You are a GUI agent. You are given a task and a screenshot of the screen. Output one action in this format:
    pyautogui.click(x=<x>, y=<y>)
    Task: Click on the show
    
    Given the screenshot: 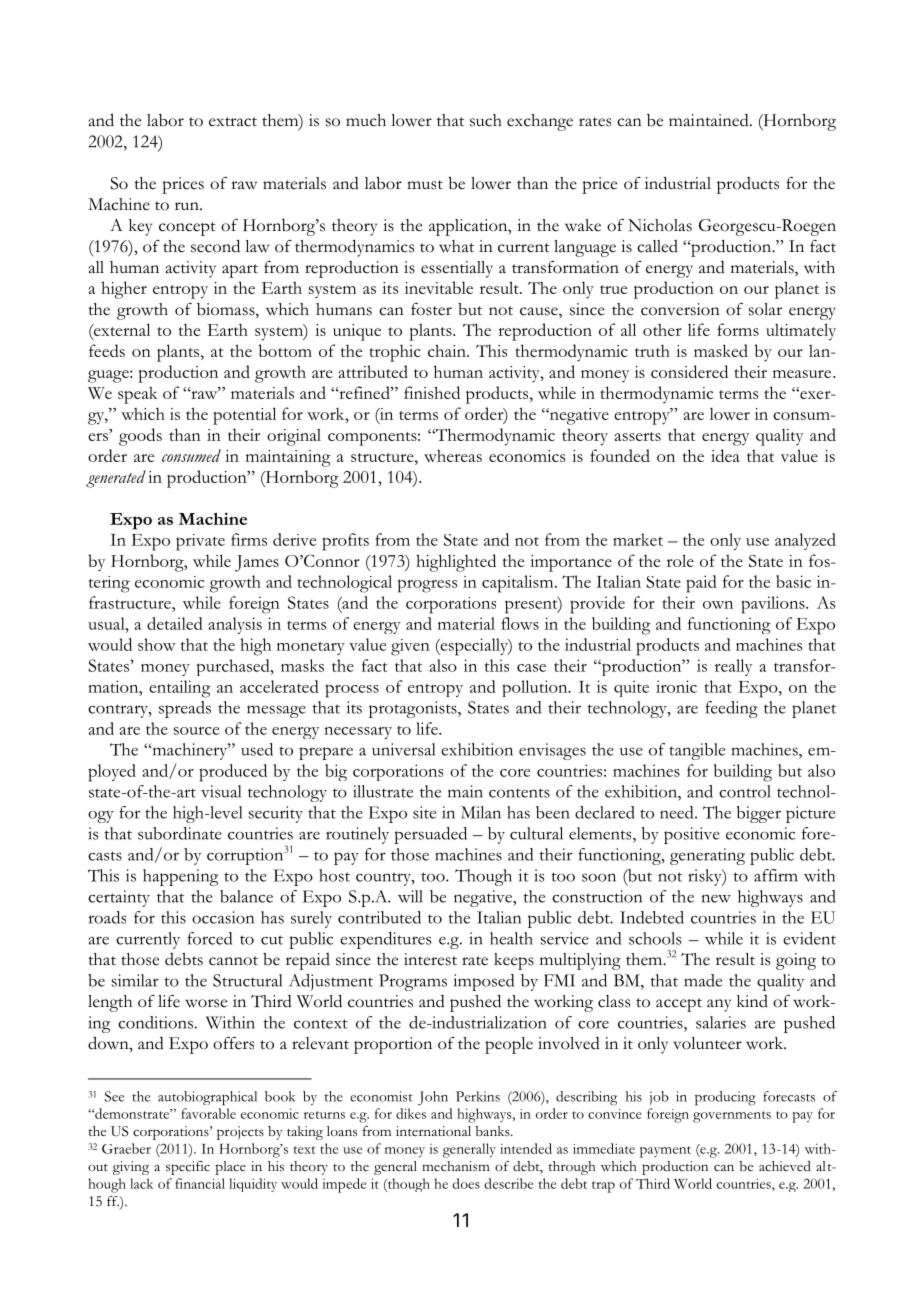 What is the action you would take?
    pyautogui.click(x=157, y=644)
